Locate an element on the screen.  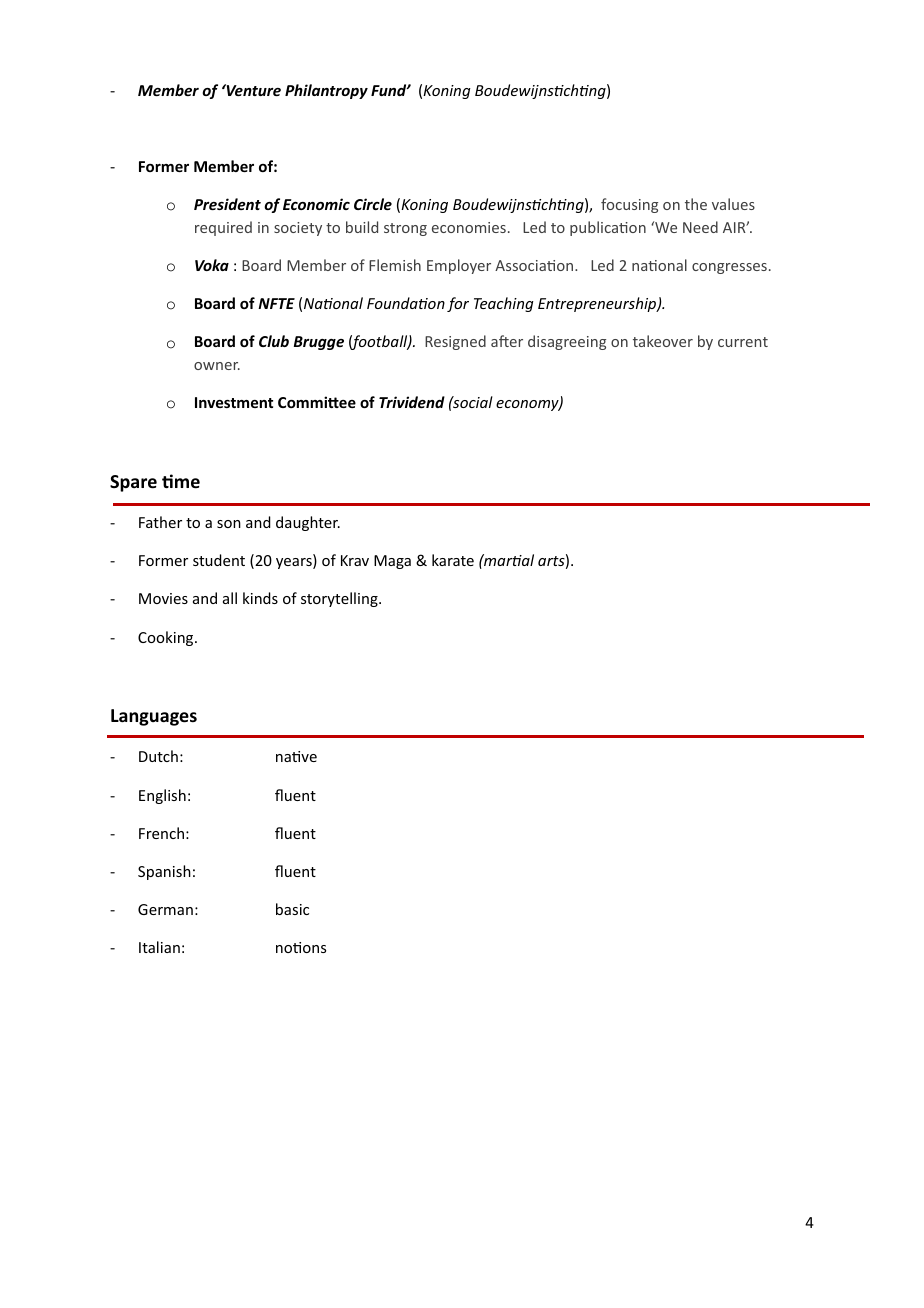
basic is located at coordinates (292, 909).
